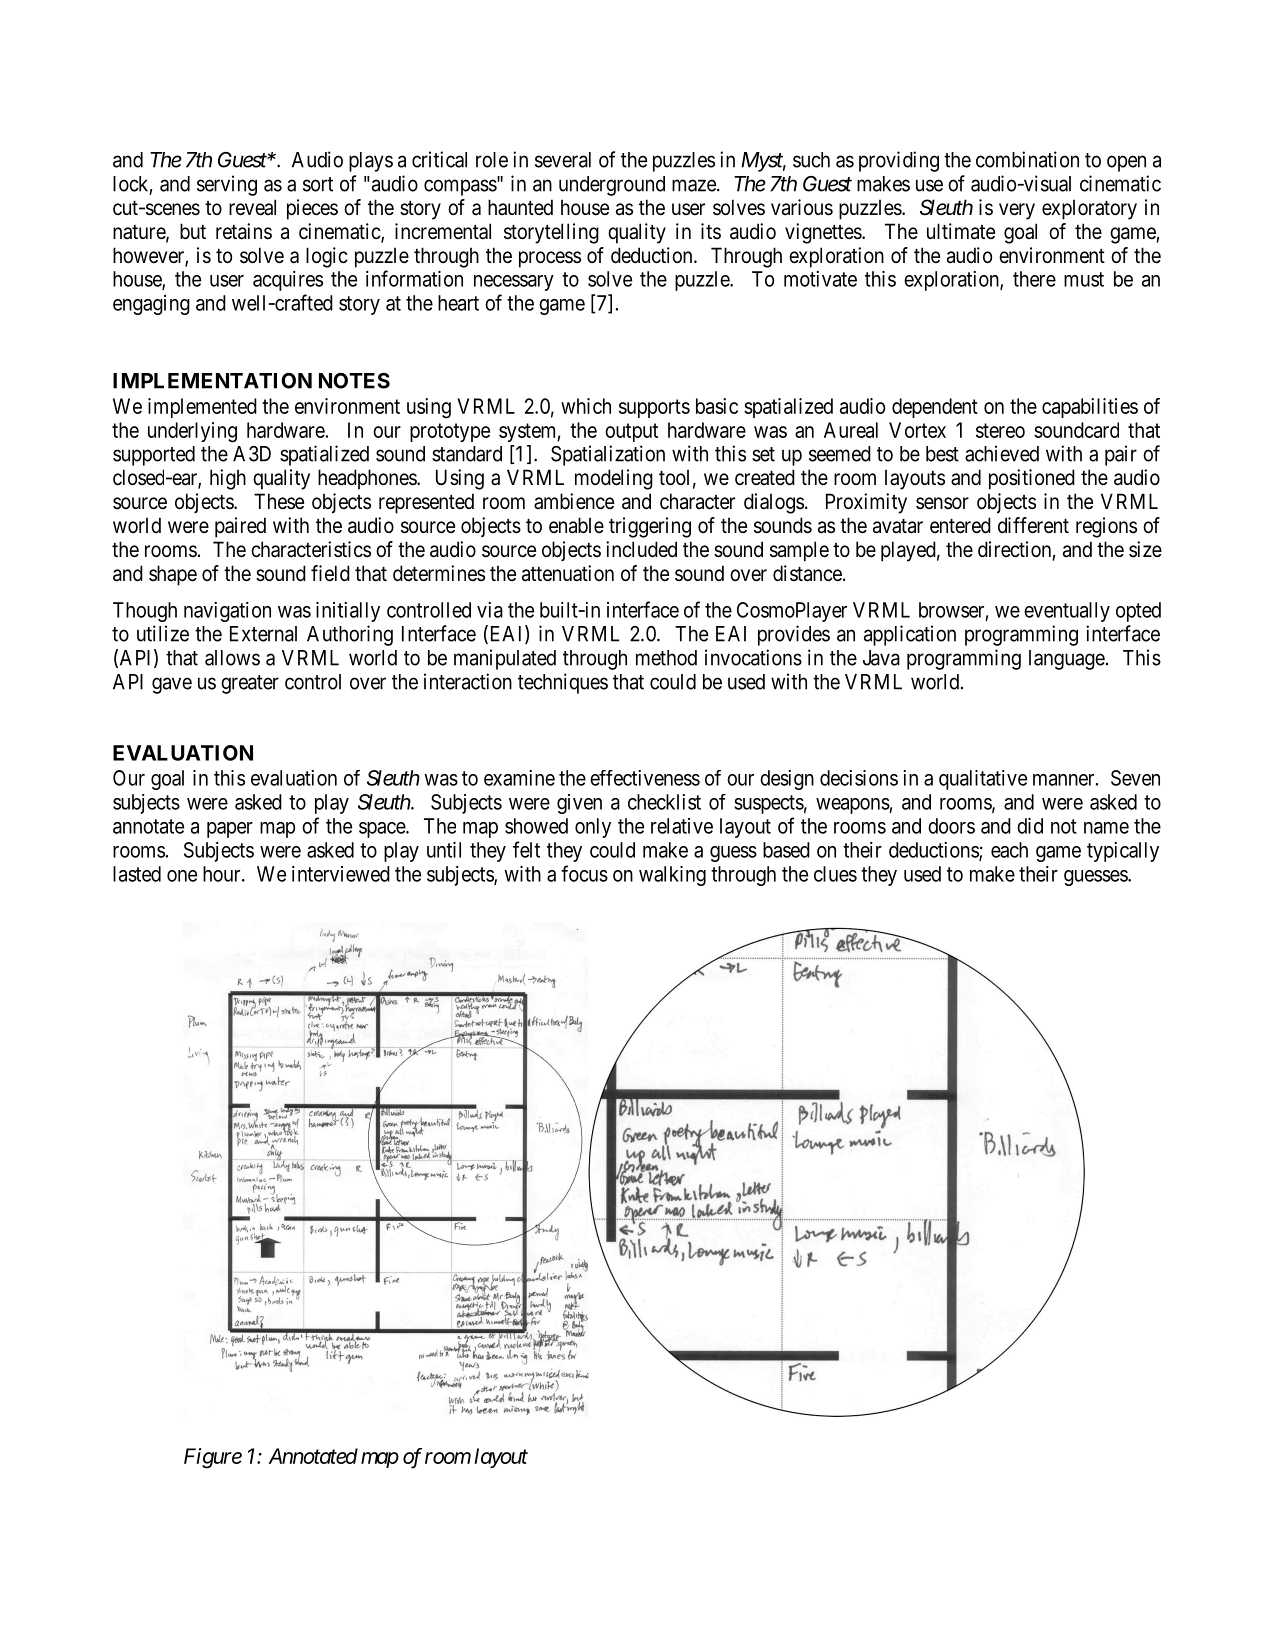  I want to click on combination, so click(1027, 159).
